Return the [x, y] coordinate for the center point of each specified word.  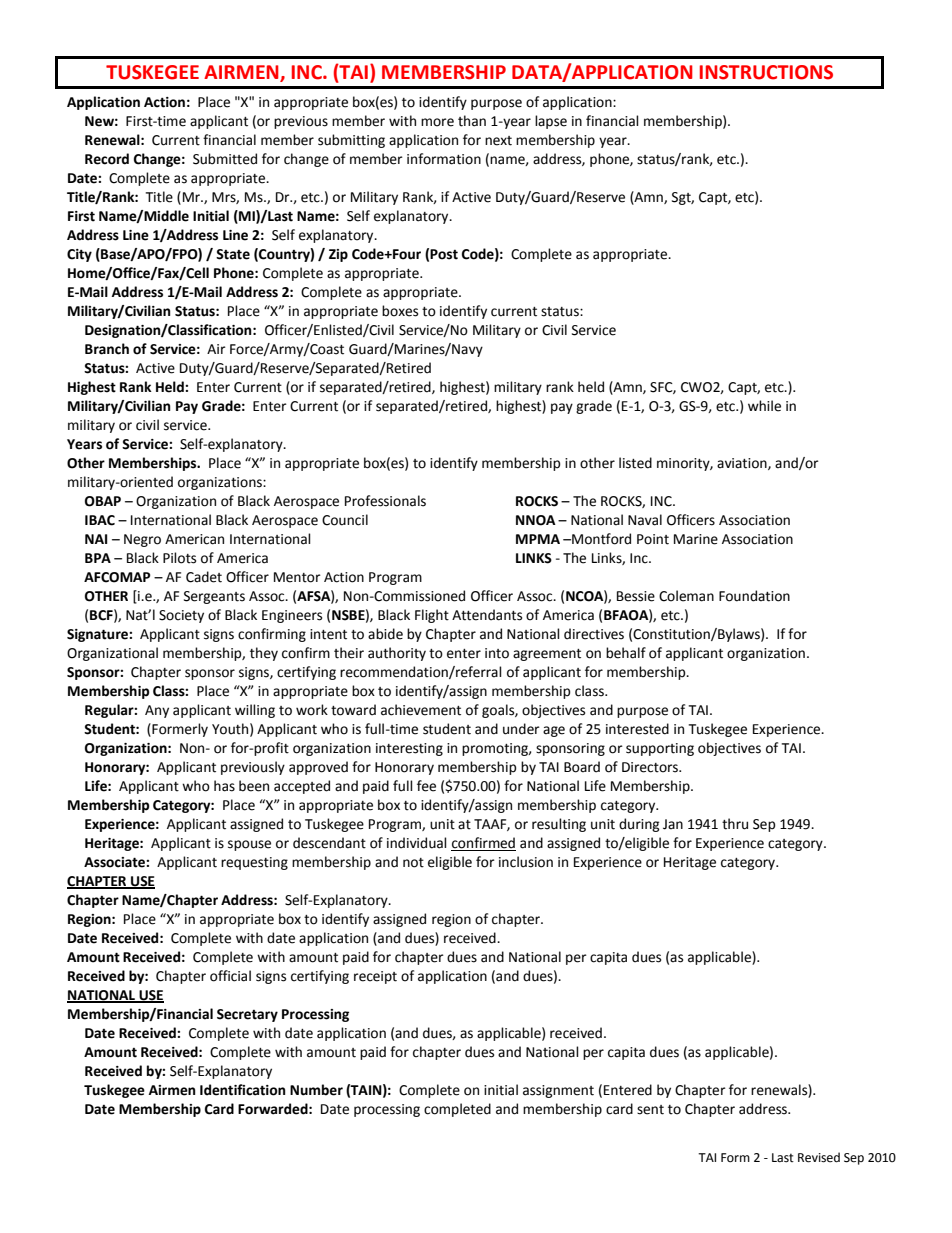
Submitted [225, 159]
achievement [421, 710]
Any [157, 711]
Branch [107, 349]
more [437, 122]
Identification [243, 1090]
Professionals [385, 501]
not [413, 863]
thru [735, 824]
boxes [400, 311]
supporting [660, 749]
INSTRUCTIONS [766, 72]
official [230, 976]
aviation [743, 464]
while [764, 406]
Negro [142, 540]
